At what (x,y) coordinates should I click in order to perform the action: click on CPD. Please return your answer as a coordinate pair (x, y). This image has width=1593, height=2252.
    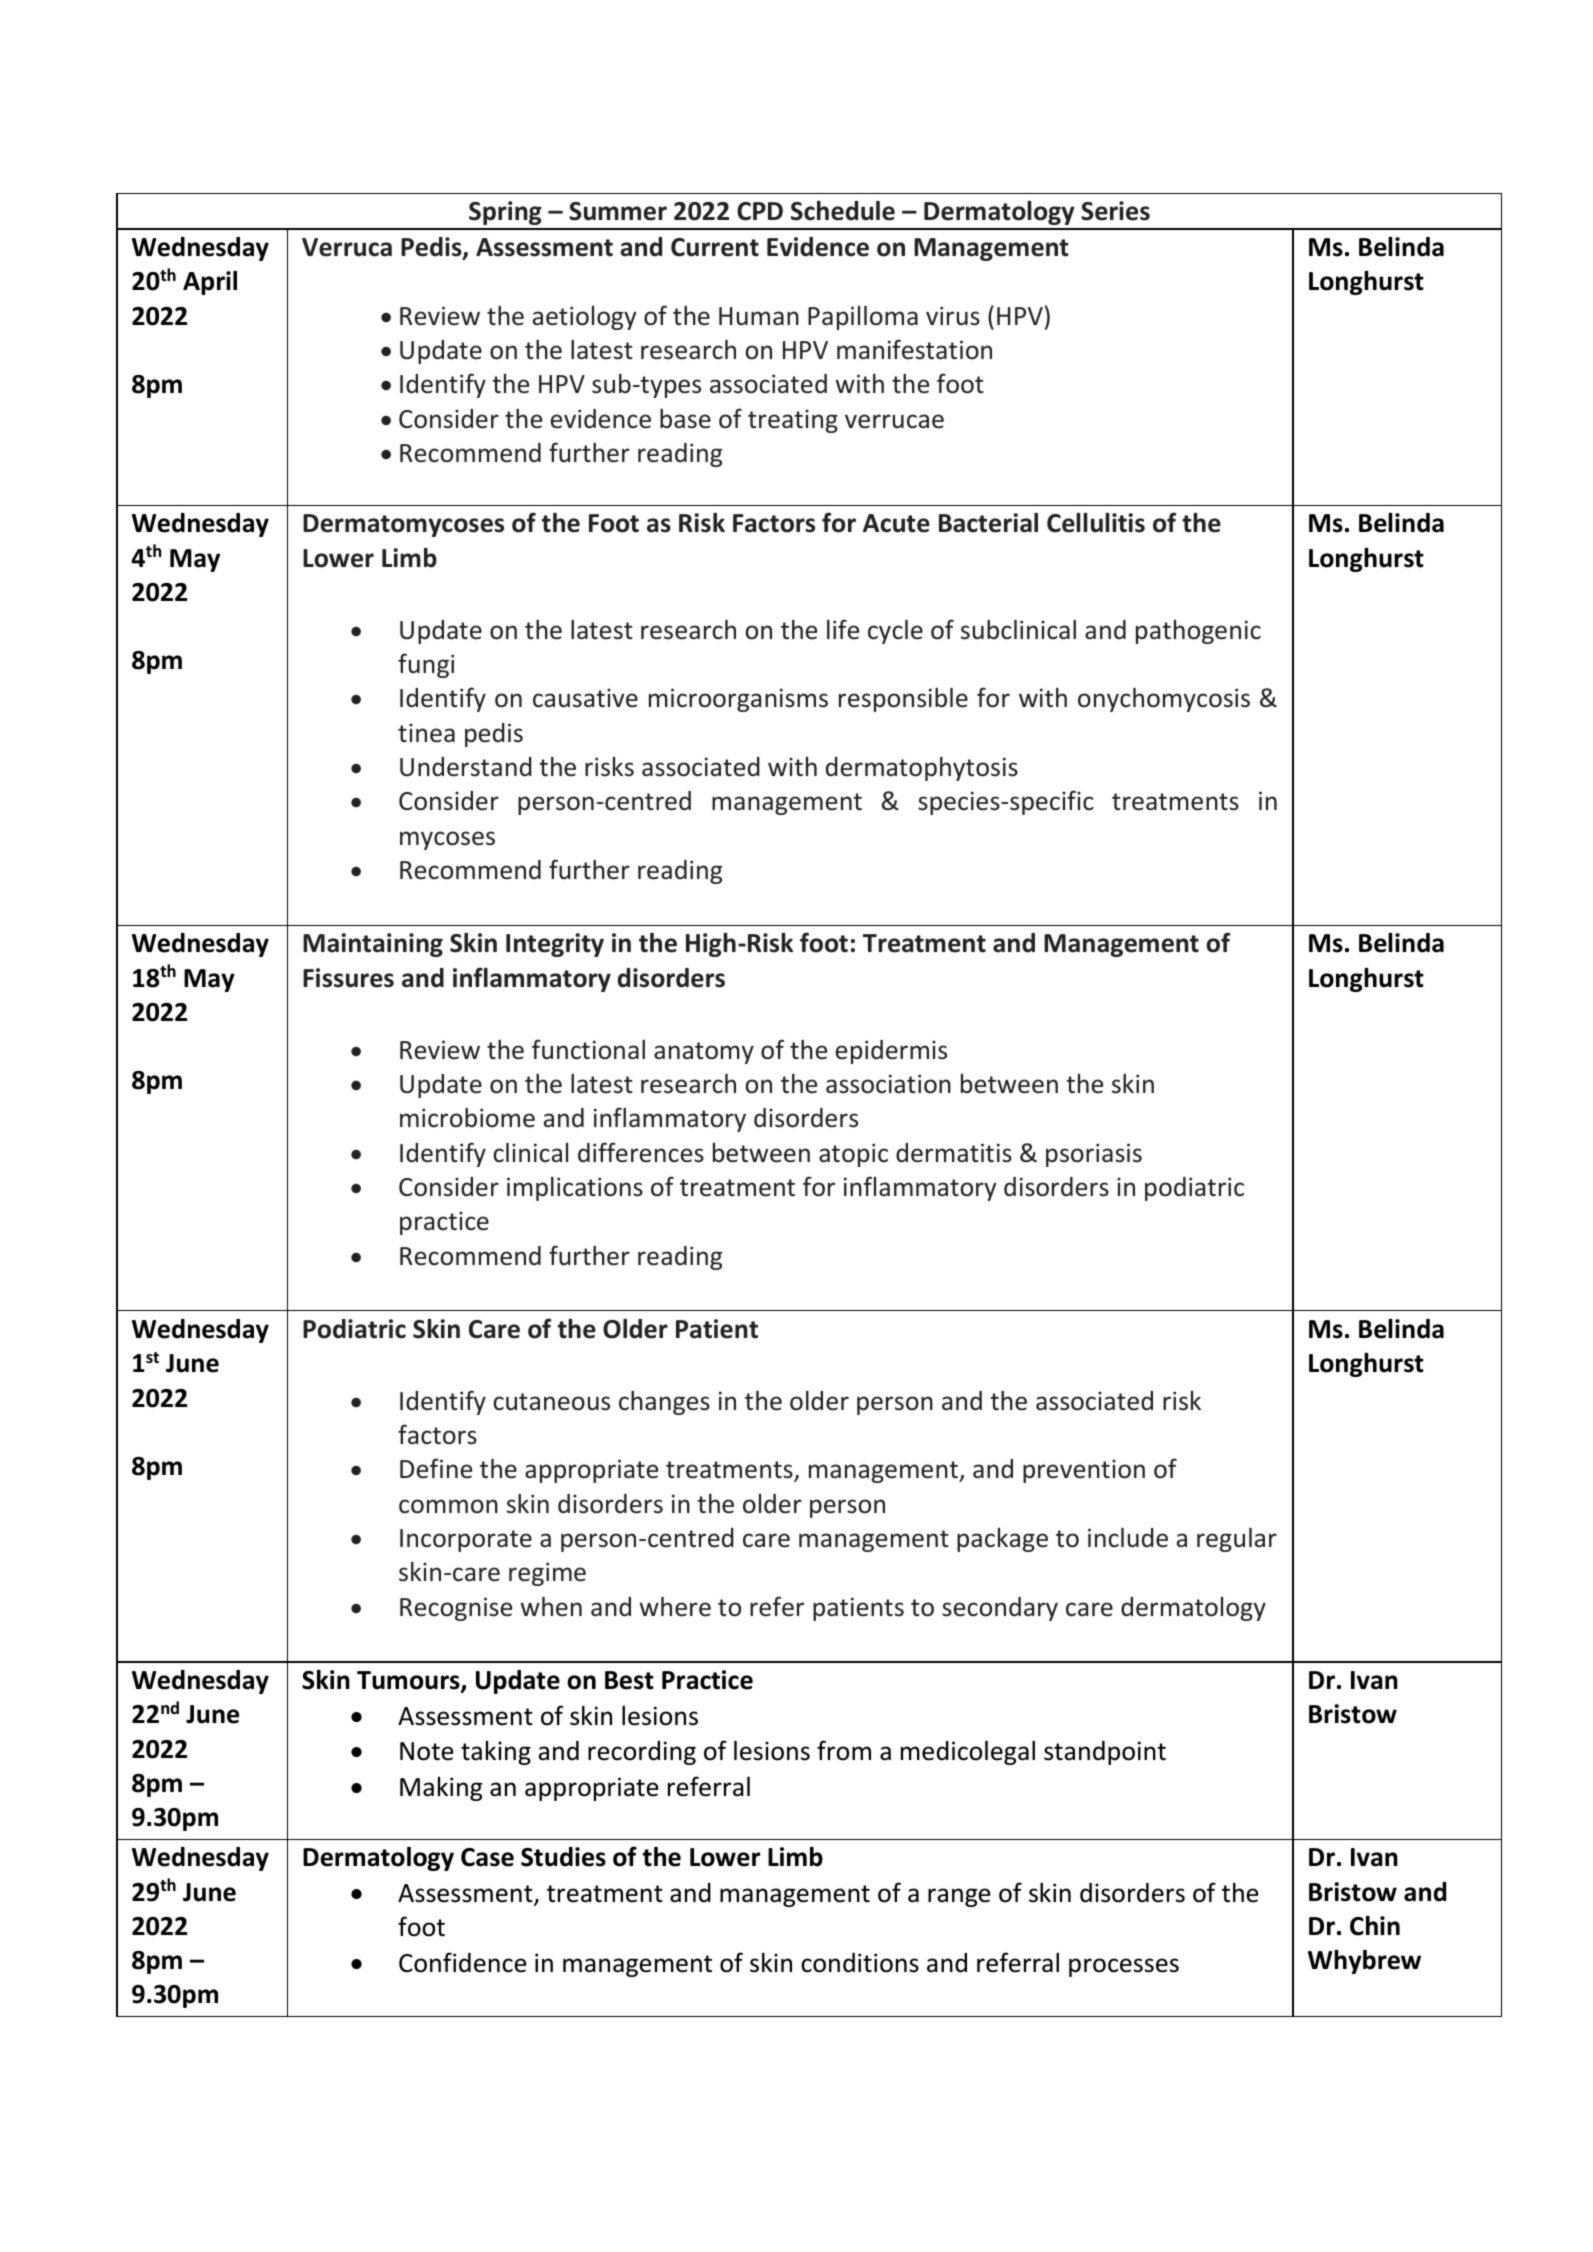
    Looking at the image, I should click on (760, 211).
